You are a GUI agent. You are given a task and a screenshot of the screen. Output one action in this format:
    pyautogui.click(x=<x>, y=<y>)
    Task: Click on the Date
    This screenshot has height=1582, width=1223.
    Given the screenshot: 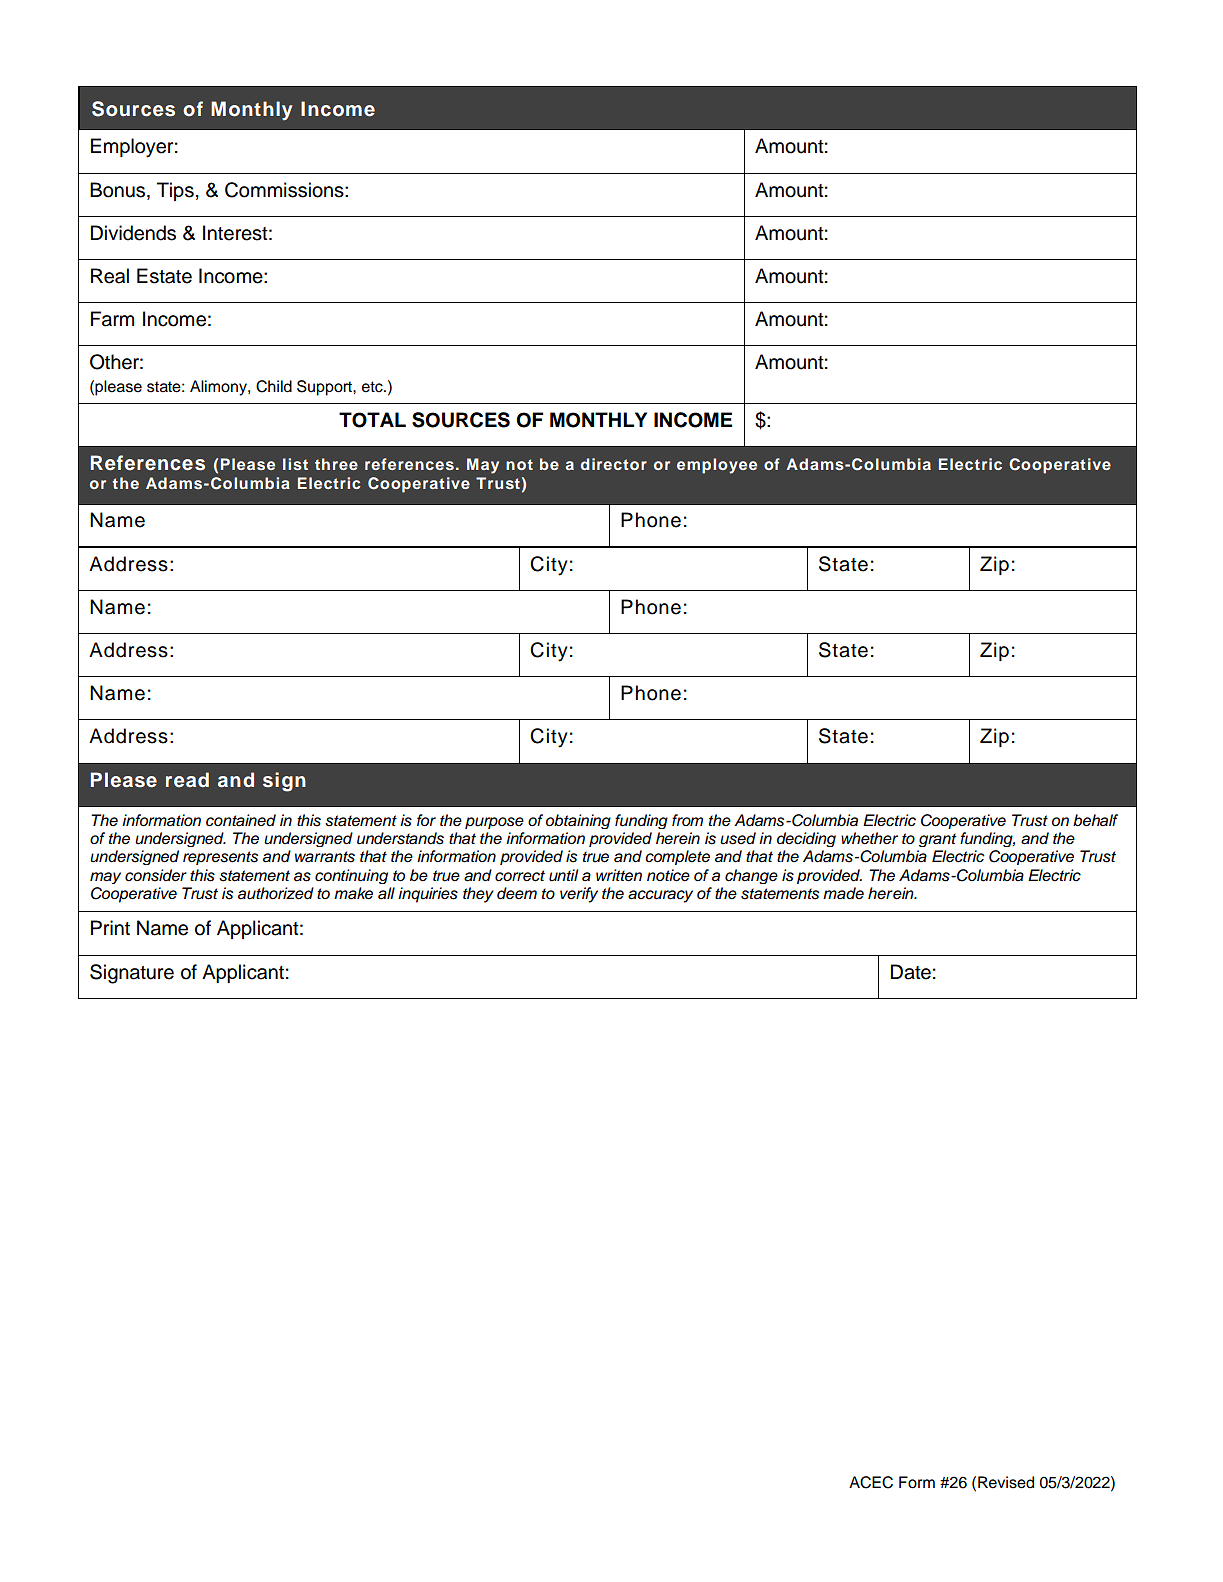 What is the action you would take?
    pyautogui.click(x=911, y=972)
